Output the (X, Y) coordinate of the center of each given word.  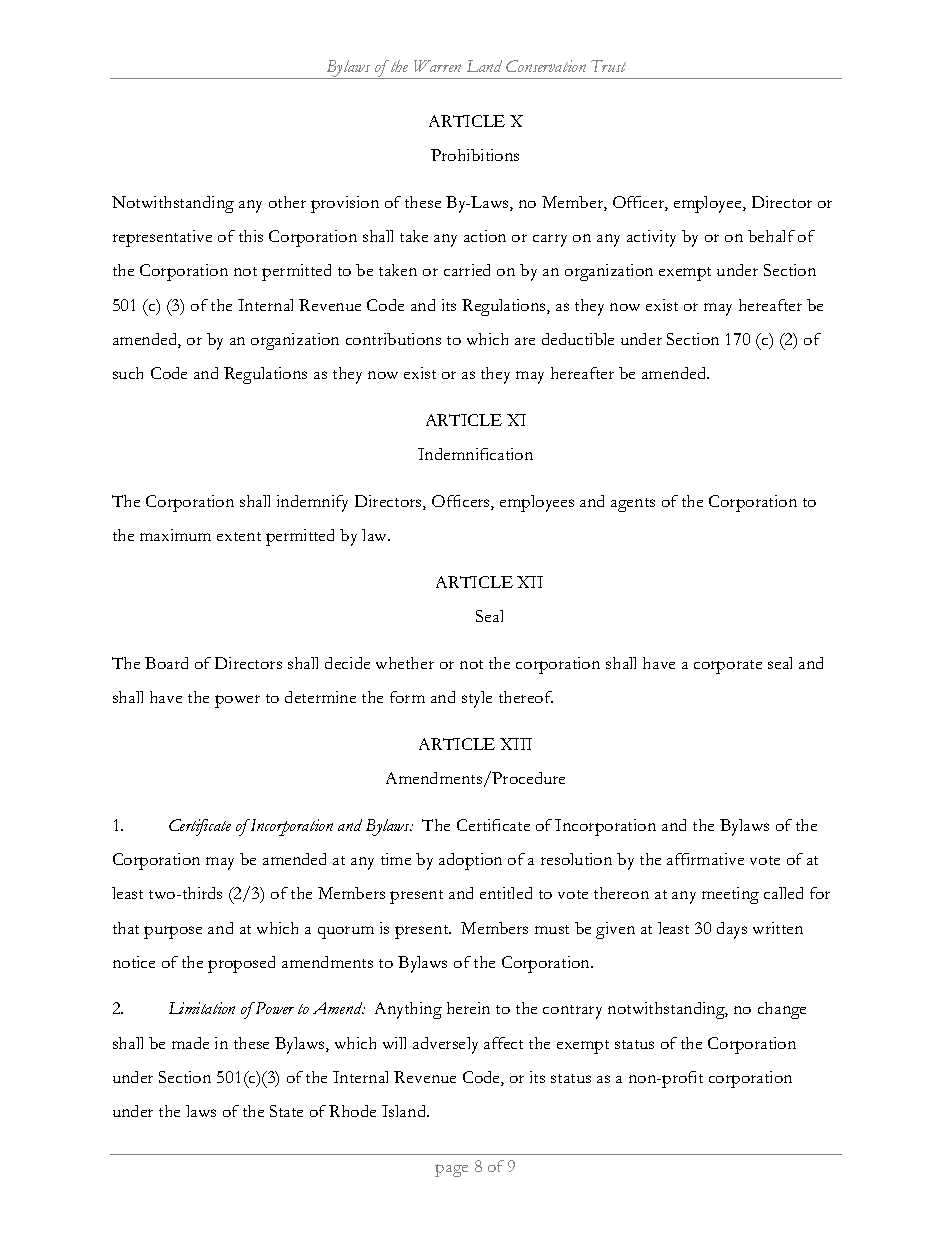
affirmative (705, 859)
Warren (437, 66)
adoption (470, 861)
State (286, 1111)
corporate (728, 667)
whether (405, 663)
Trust (608, 66)
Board (166, 663)
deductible (578, 339)
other (287, 202)
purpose (173, 932)
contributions (393, 339)
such (128, 373)
